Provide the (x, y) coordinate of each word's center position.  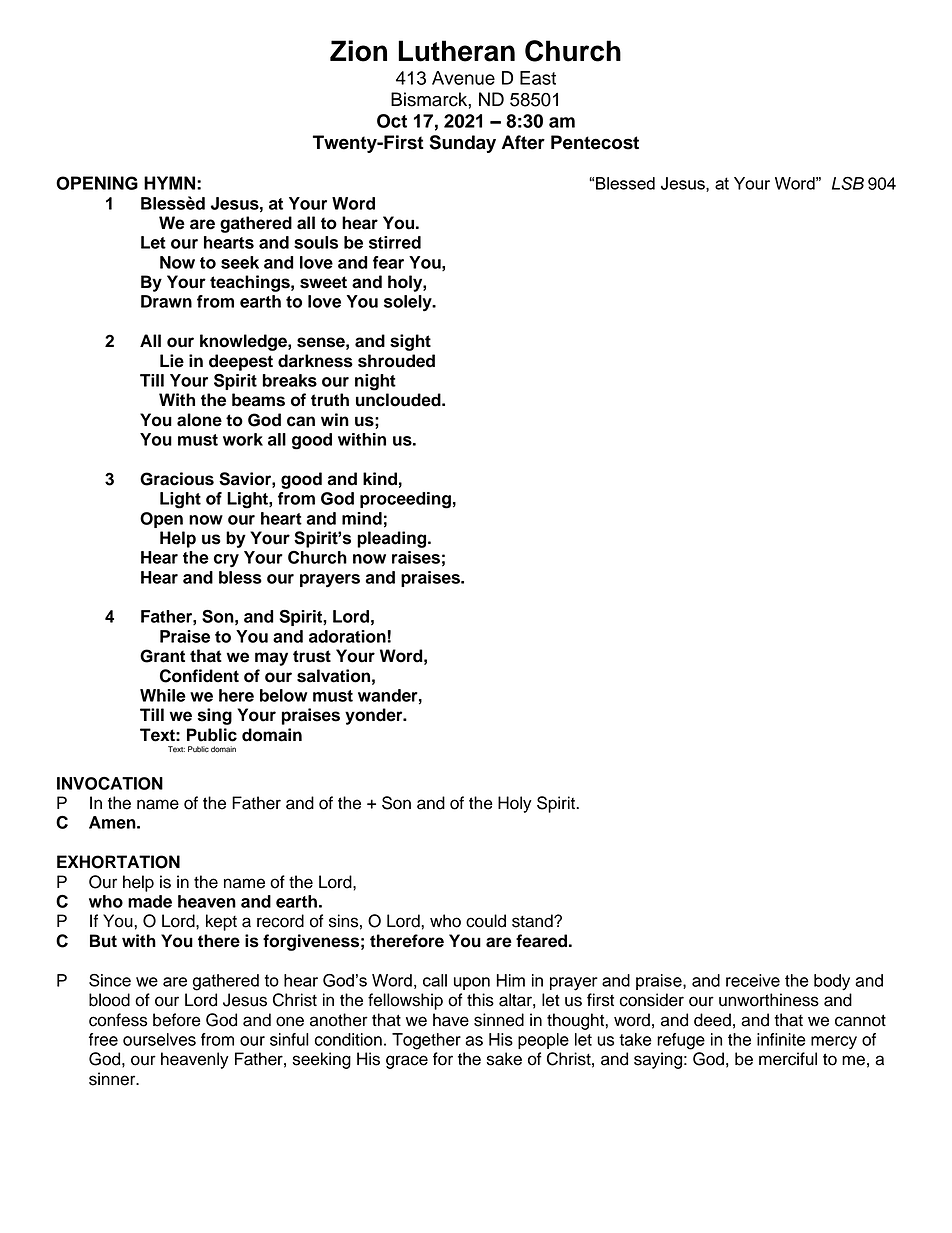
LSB (848, 183)
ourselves (159, 1039)
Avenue (463, 78)
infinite (781, 1039)
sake (504, 1059)
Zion (358, 51)
